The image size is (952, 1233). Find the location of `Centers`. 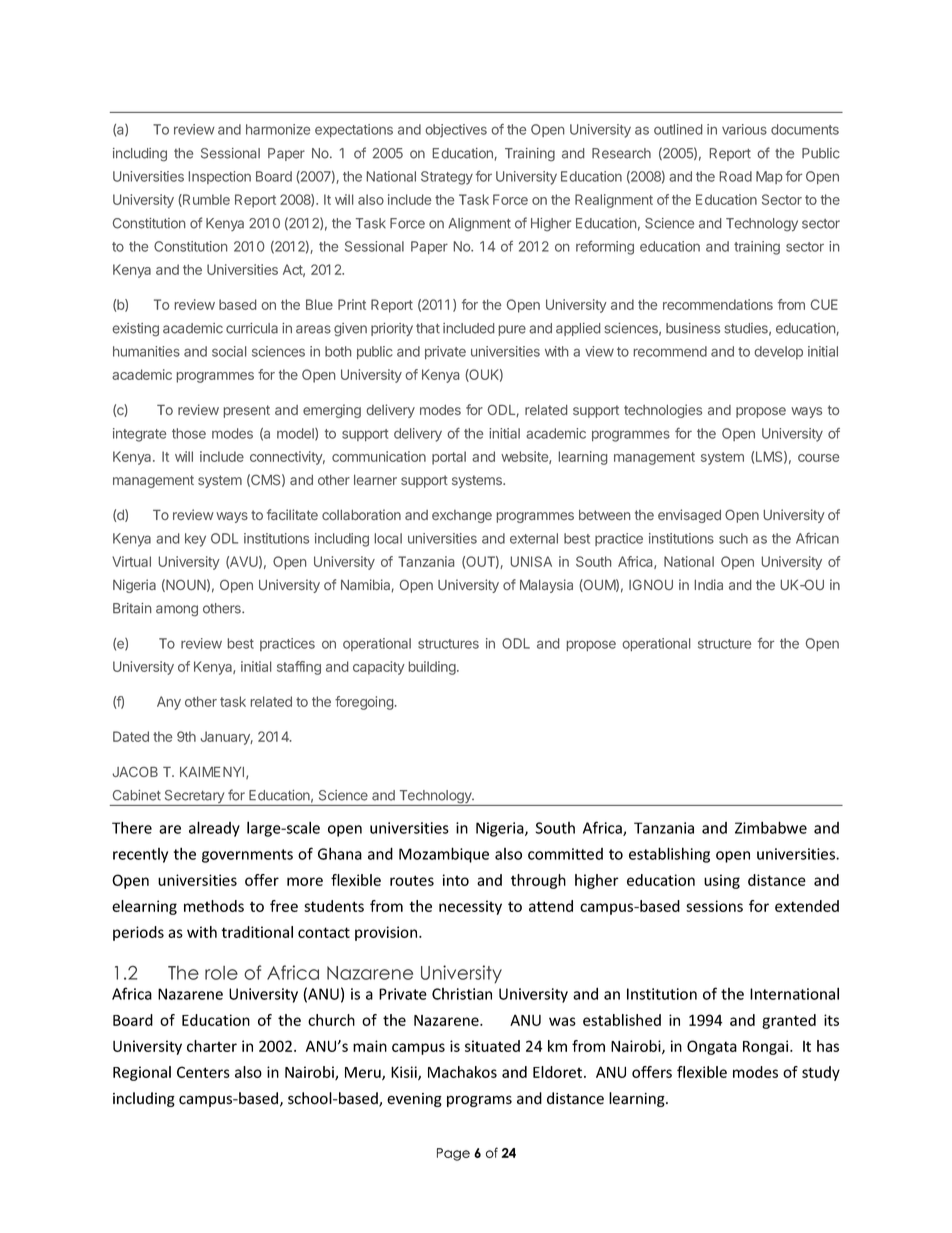

Centers is located at coordinates (203, 1072).
